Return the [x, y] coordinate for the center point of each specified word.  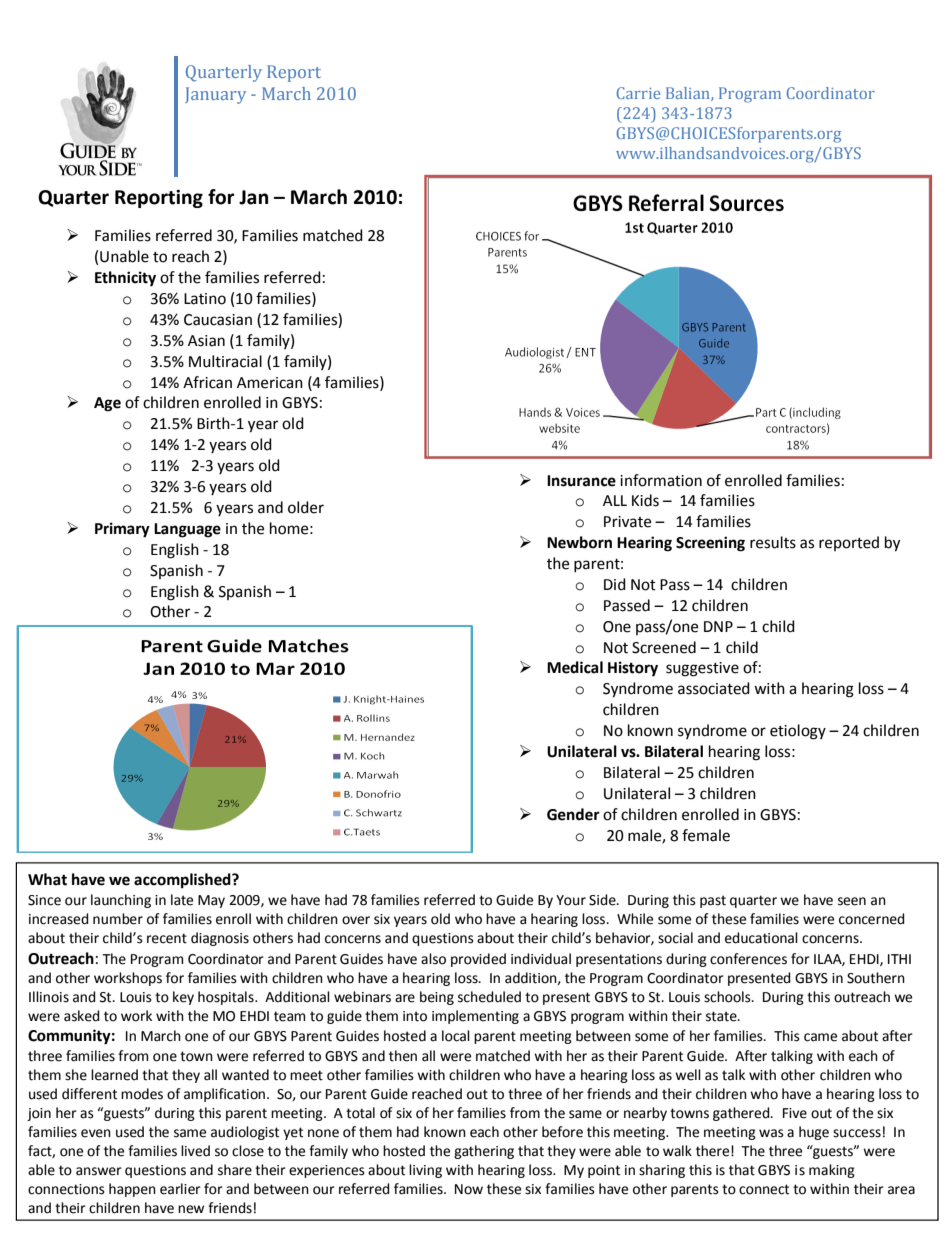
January [215, 95]
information [661, 480]
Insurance [581, 481]
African [207, 382]
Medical [575, 667]
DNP [718, 626]
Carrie [638, 93]
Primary [122, 530]
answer [99, 1171]
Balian [689, 94]
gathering [484, 1152]
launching [121, 901]
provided [478, 960]
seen [852, 901]
